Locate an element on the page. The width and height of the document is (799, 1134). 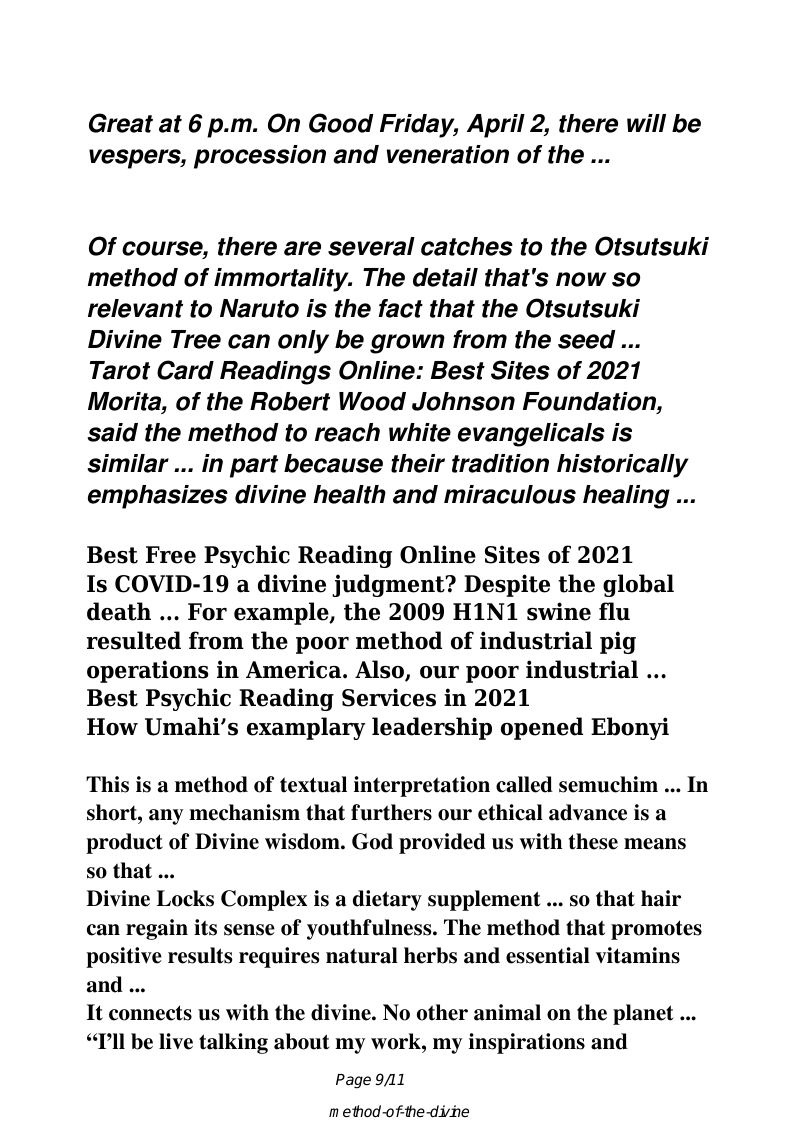
example is located at coordinates (282, 613).
